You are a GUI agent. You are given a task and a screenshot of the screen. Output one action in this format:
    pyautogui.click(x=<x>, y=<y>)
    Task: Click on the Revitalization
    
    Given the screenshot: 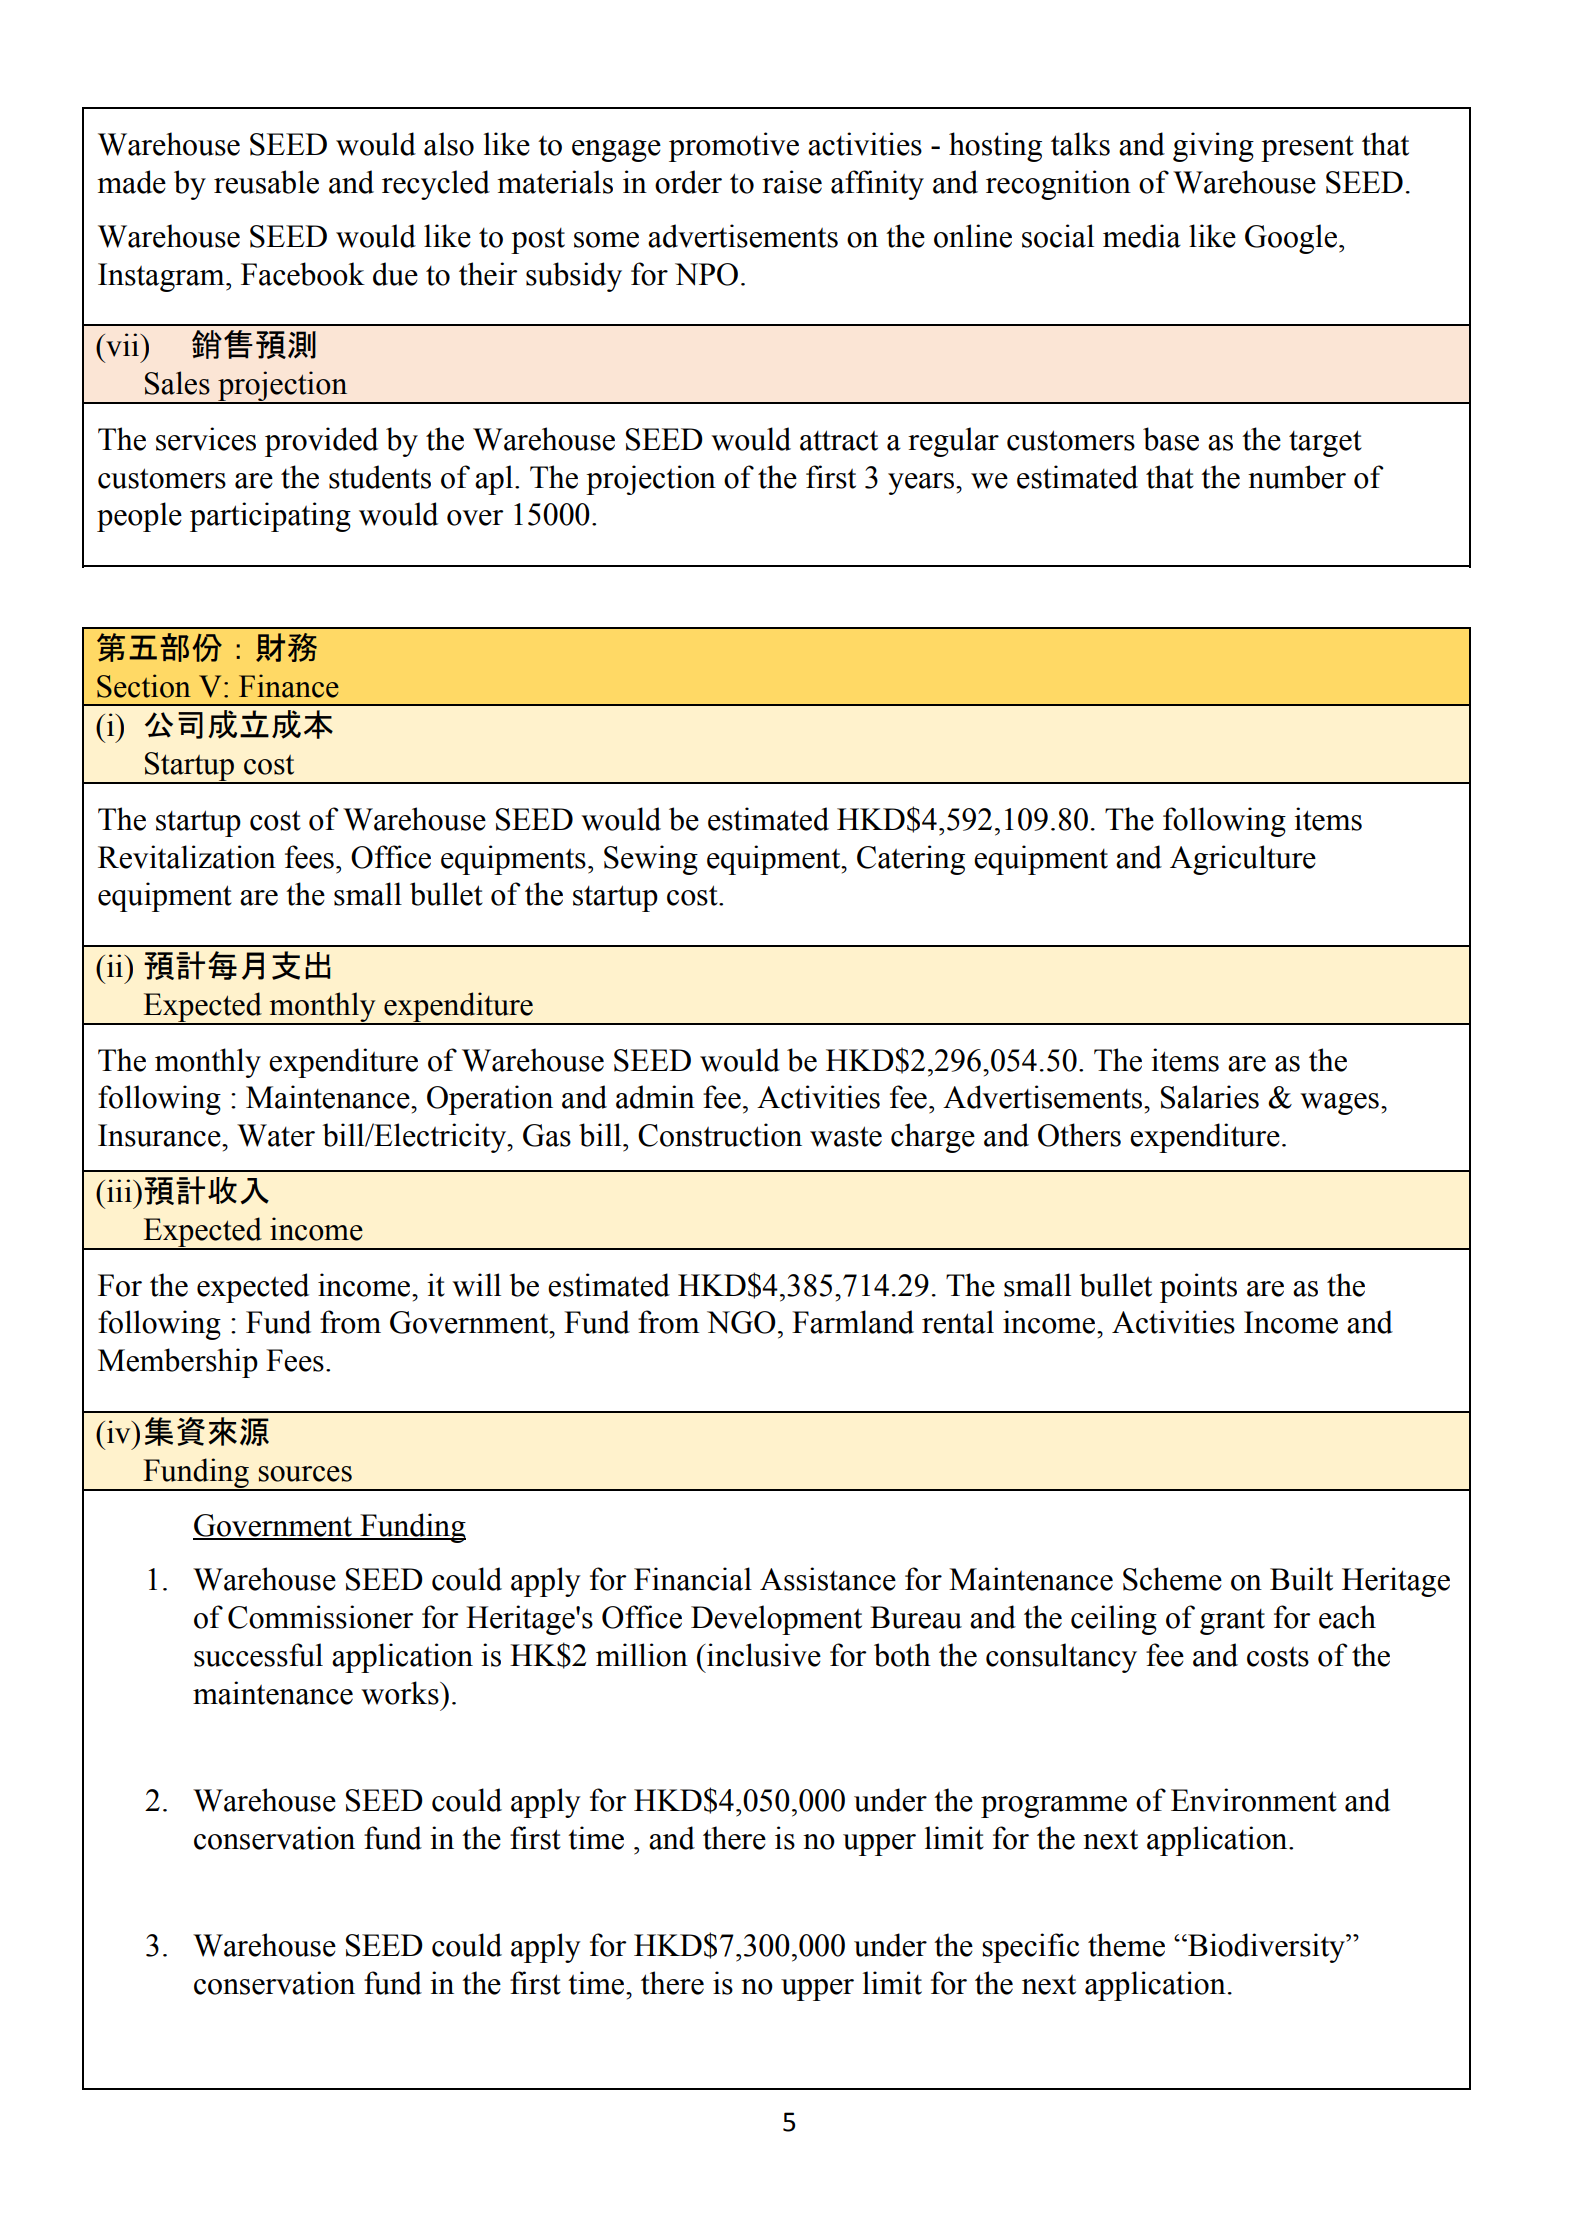 What is the action you would take?
    pyautogui.click(x=187, y=857)
